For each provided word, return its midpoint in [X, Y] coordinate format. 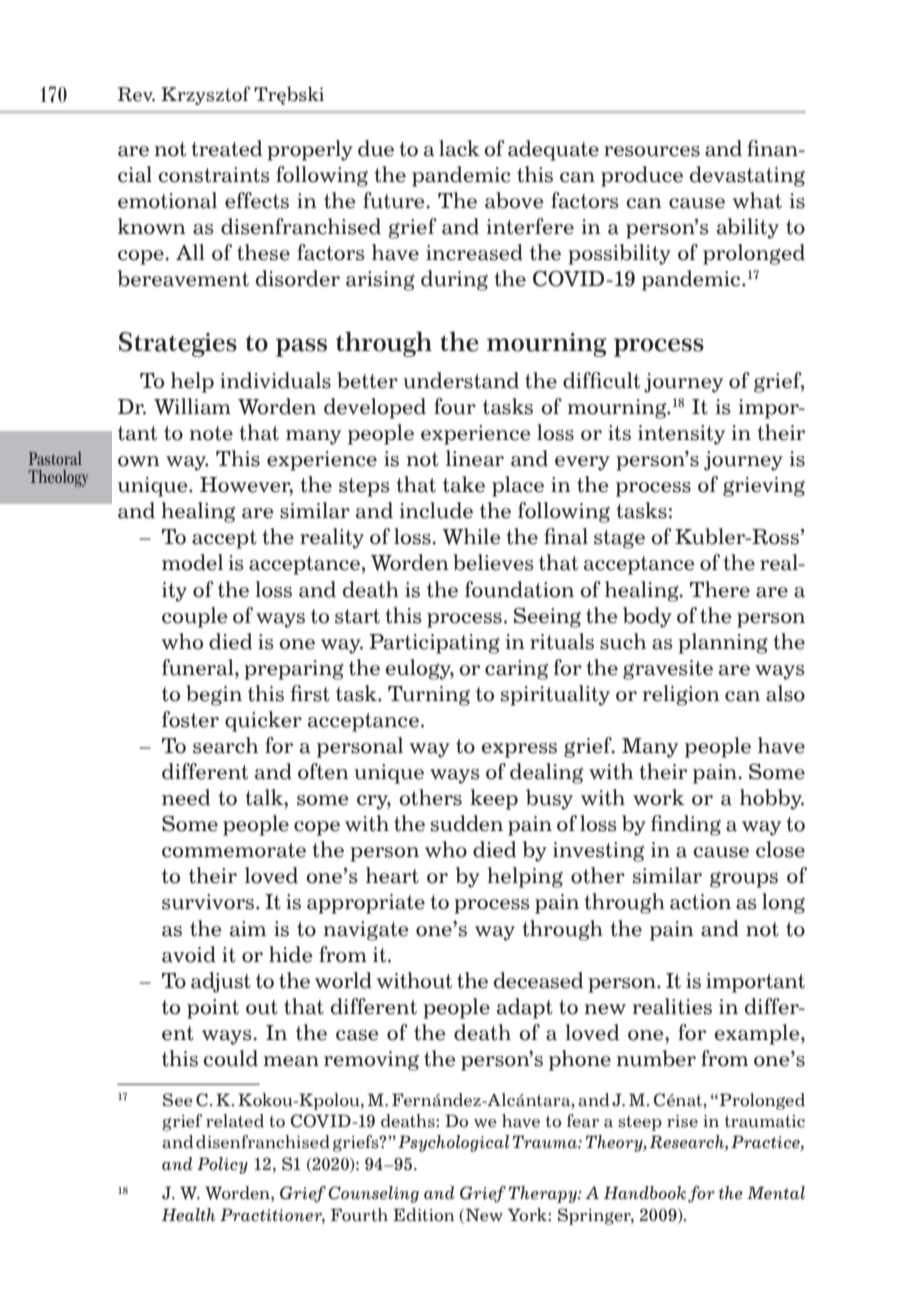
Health [189, 1215]
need [186, 797]
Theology [58, 478]
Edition [424, 1215]
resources [652, 151]
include [436, 510]
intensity [681, 435]
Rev [136, 94]
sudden [467, 823]
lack [459, 148]
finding [686, 825]
